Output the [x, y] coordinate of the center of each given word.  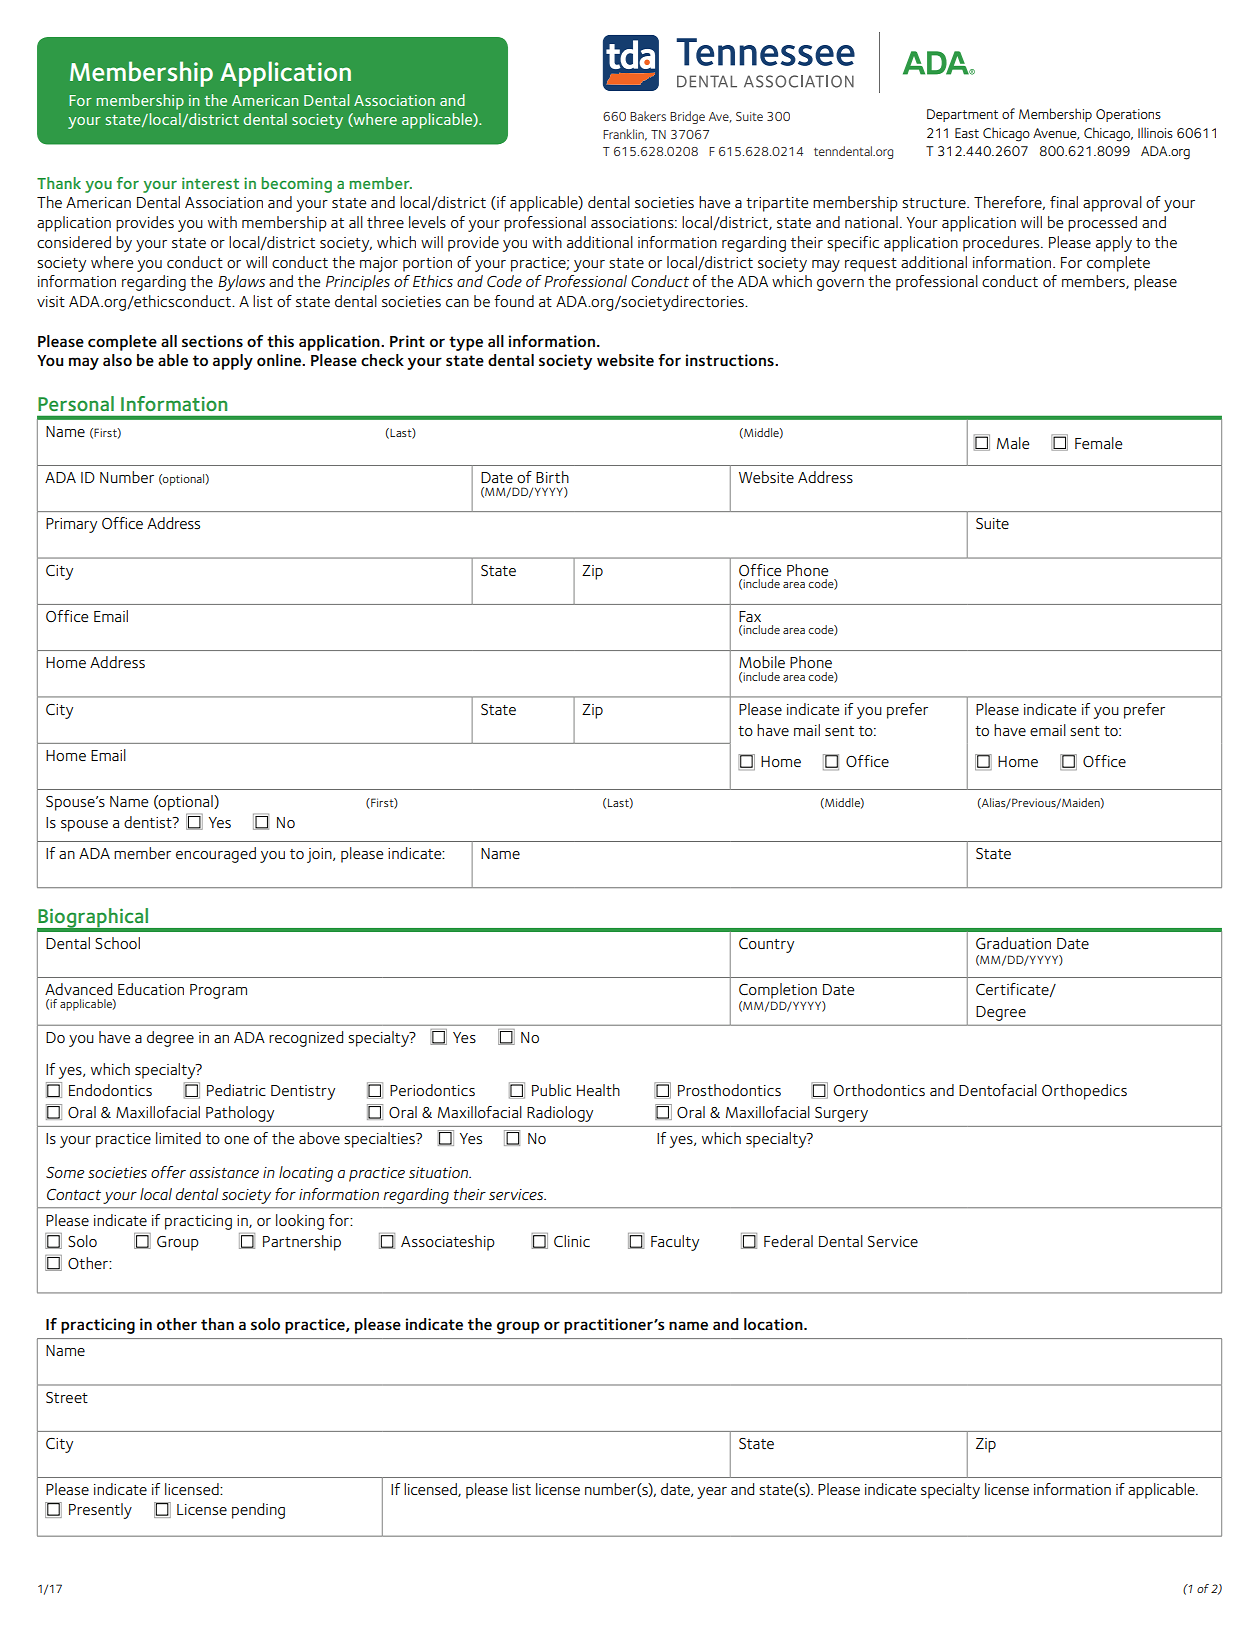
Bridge [687, 117]
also [117, 360]
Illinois [1155, 132]
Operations [1128, 115]
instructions [731, 360]
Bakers [648, 116]
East [967, 133]
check [382, 360]
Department [962, 115]
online [280, 360]
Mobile [762, 662]
